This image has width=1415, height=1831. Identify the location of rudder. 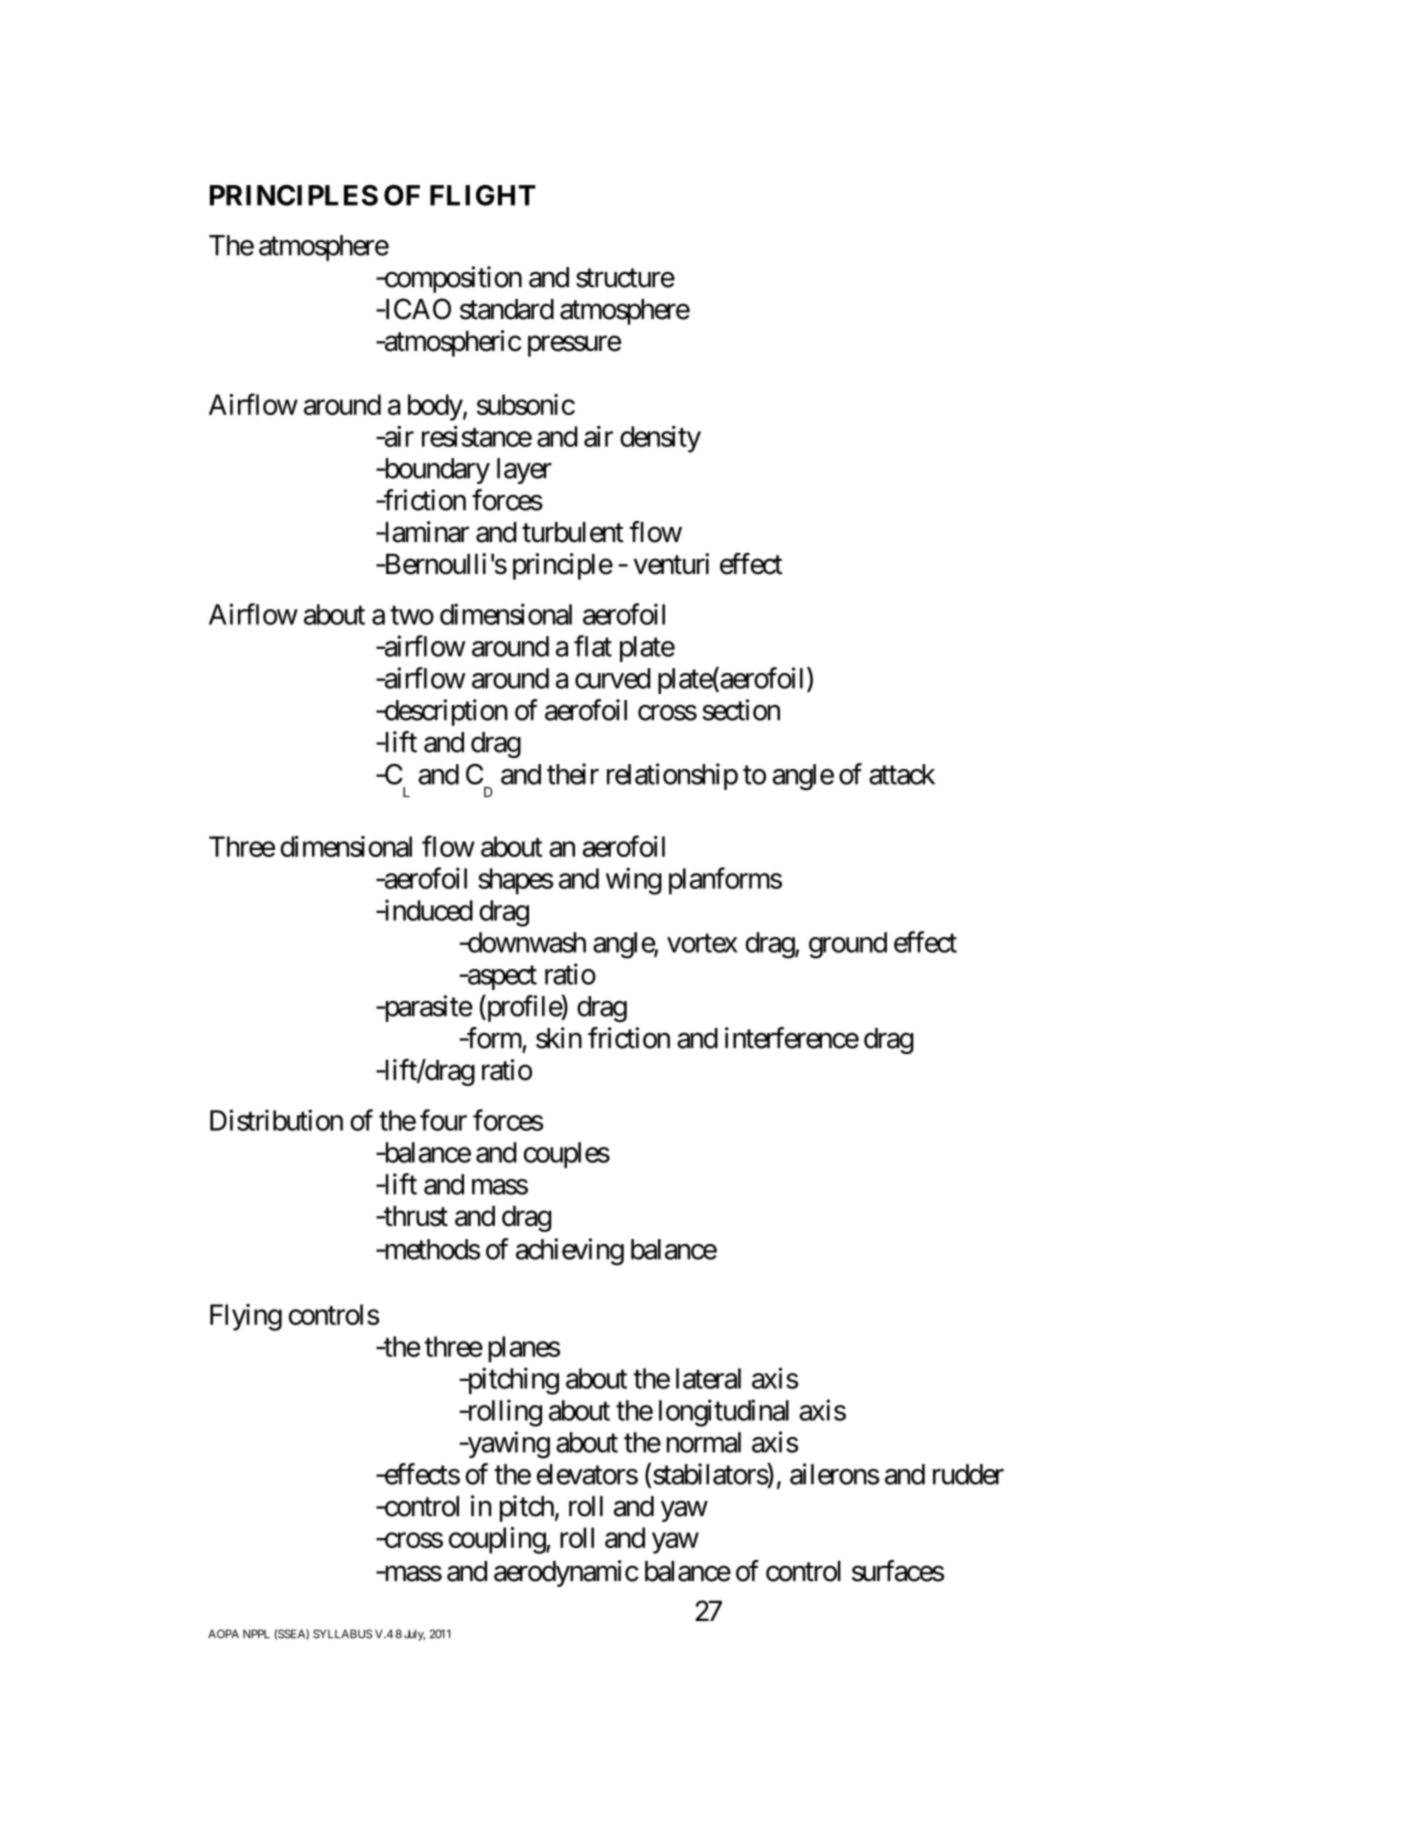
(968, 1474).
